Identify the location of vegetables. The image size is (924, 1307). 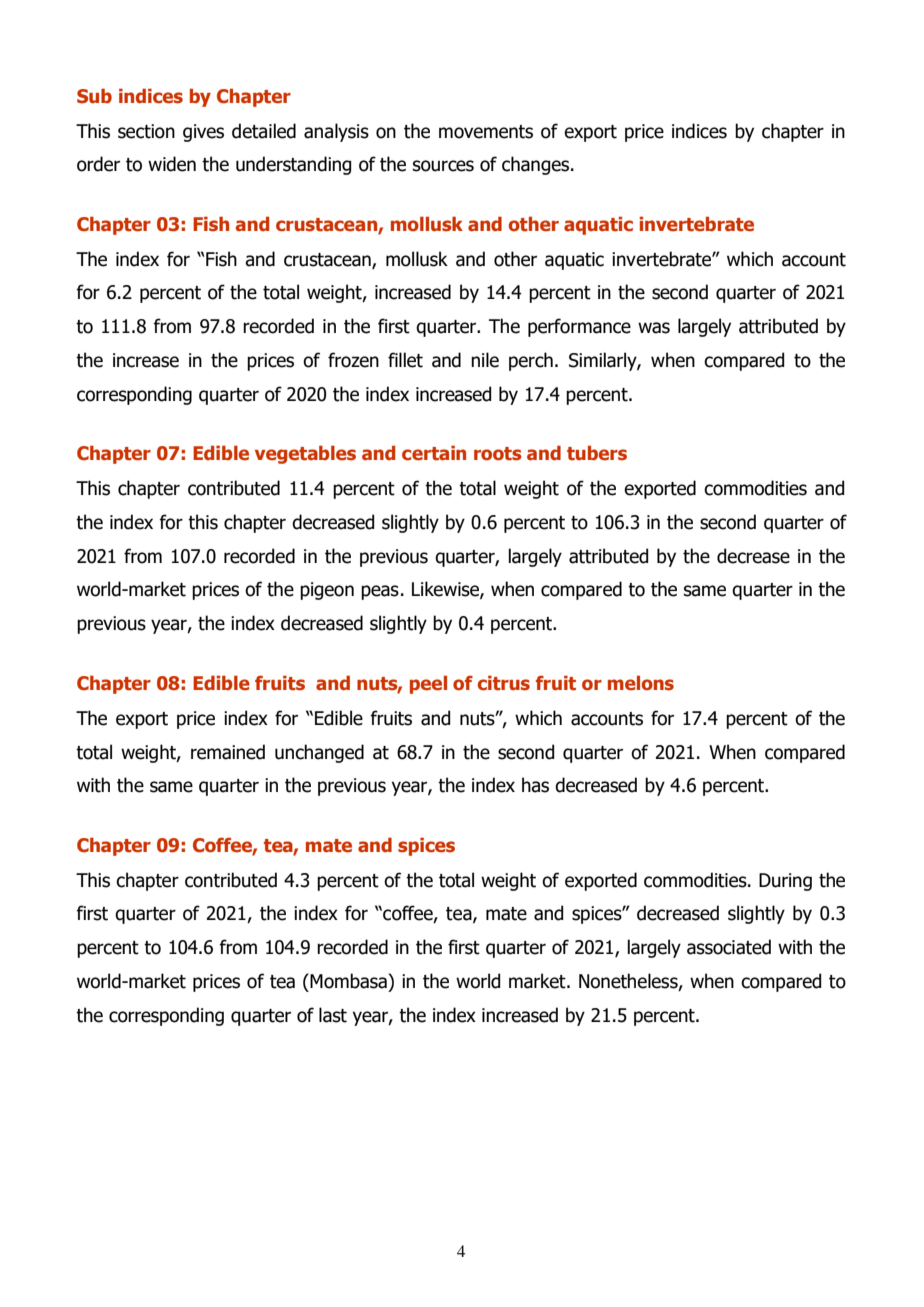
(305, 454).
